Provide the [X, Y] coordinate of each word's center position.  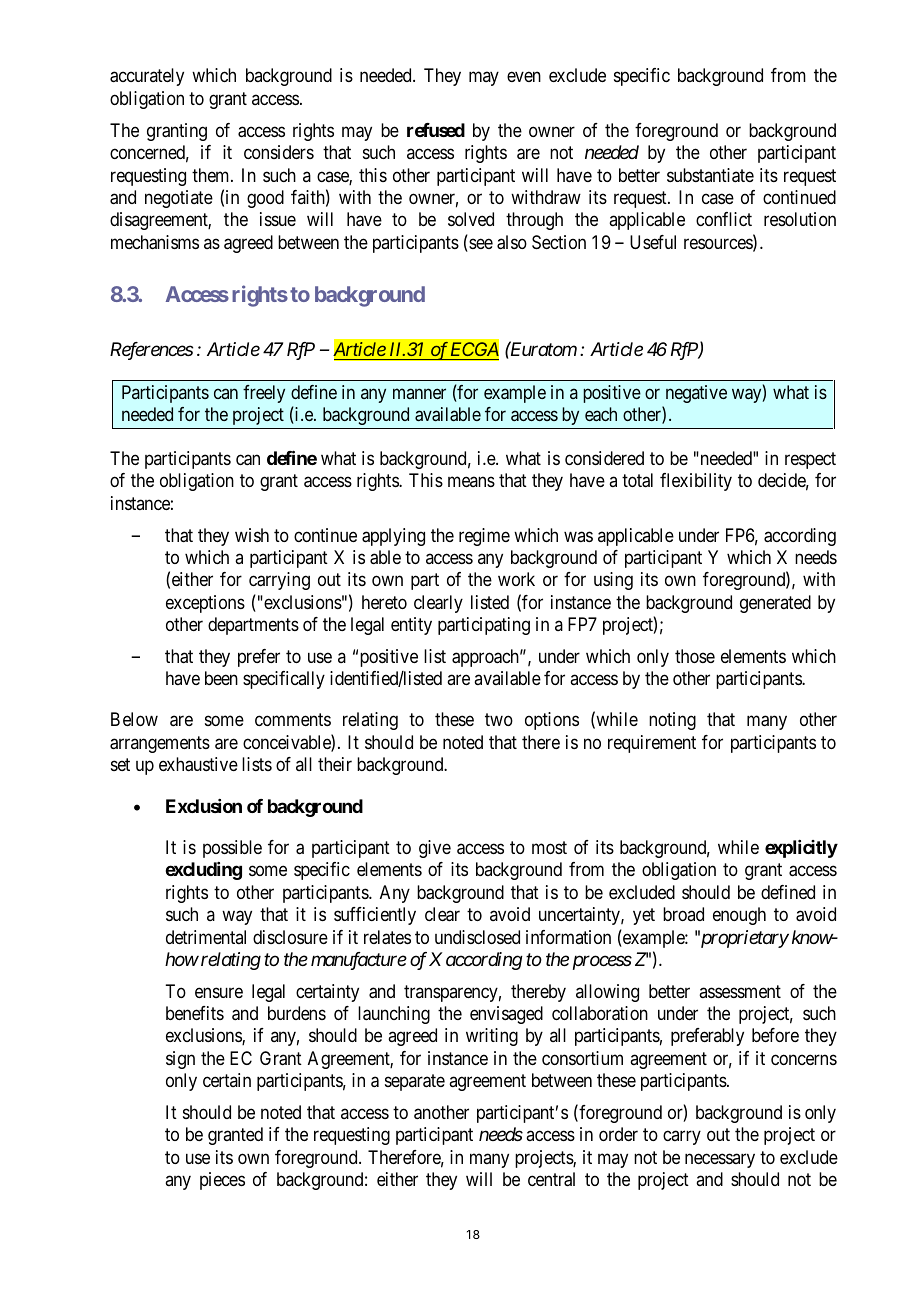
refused [436, 130]
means [471, 482]
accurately [147, 77]
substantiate [710, 175]
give [435, 849]
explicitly [801, 849]
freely [264, 394]
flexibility [696, 482]
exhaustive [198, 764]
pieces [222, 1181]
